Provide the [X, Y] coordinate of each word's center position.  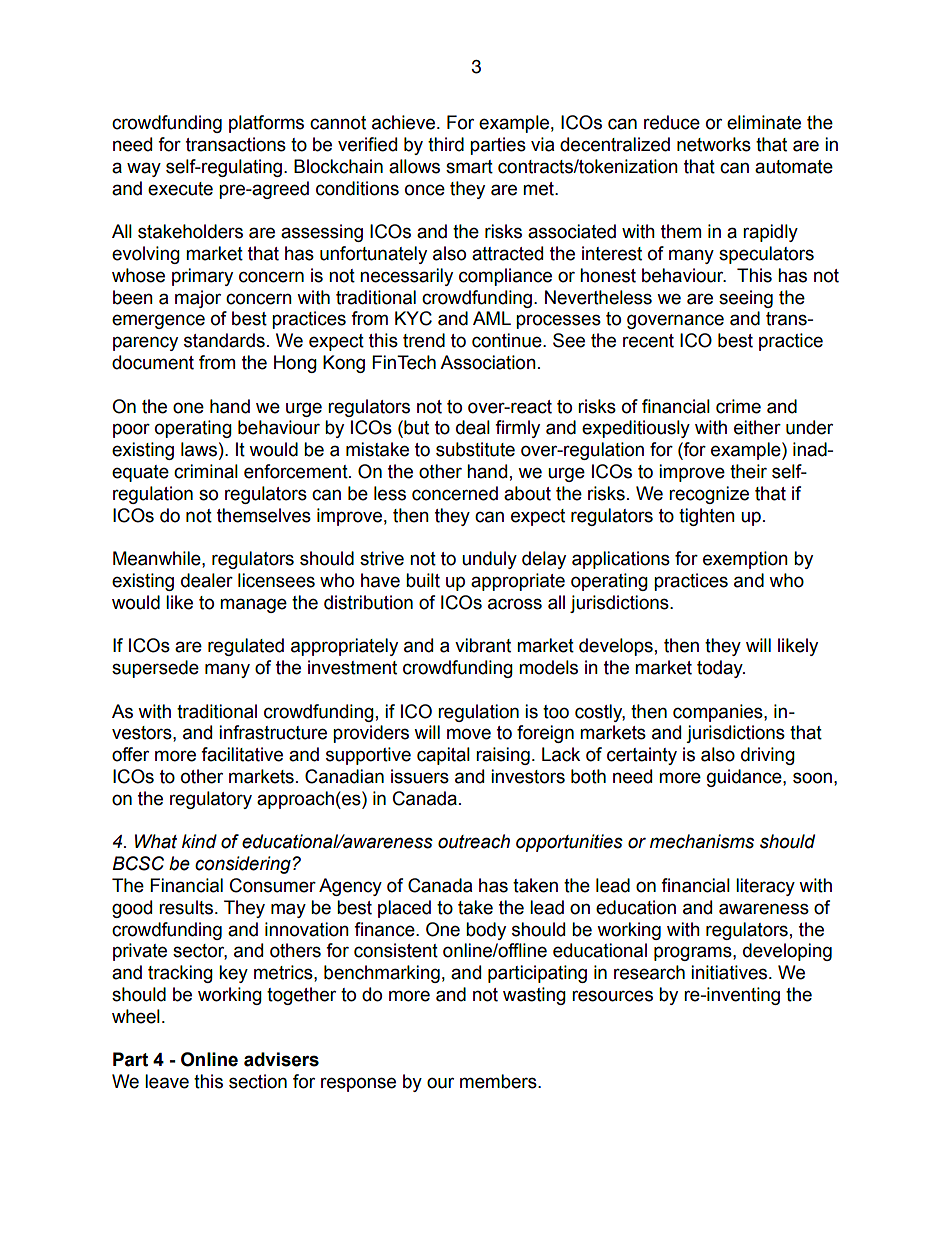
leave [167, 1081]
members [499, 1081]
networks [714, 144]
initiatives [729, 972]
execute [180, 189]
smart [469, 167]
